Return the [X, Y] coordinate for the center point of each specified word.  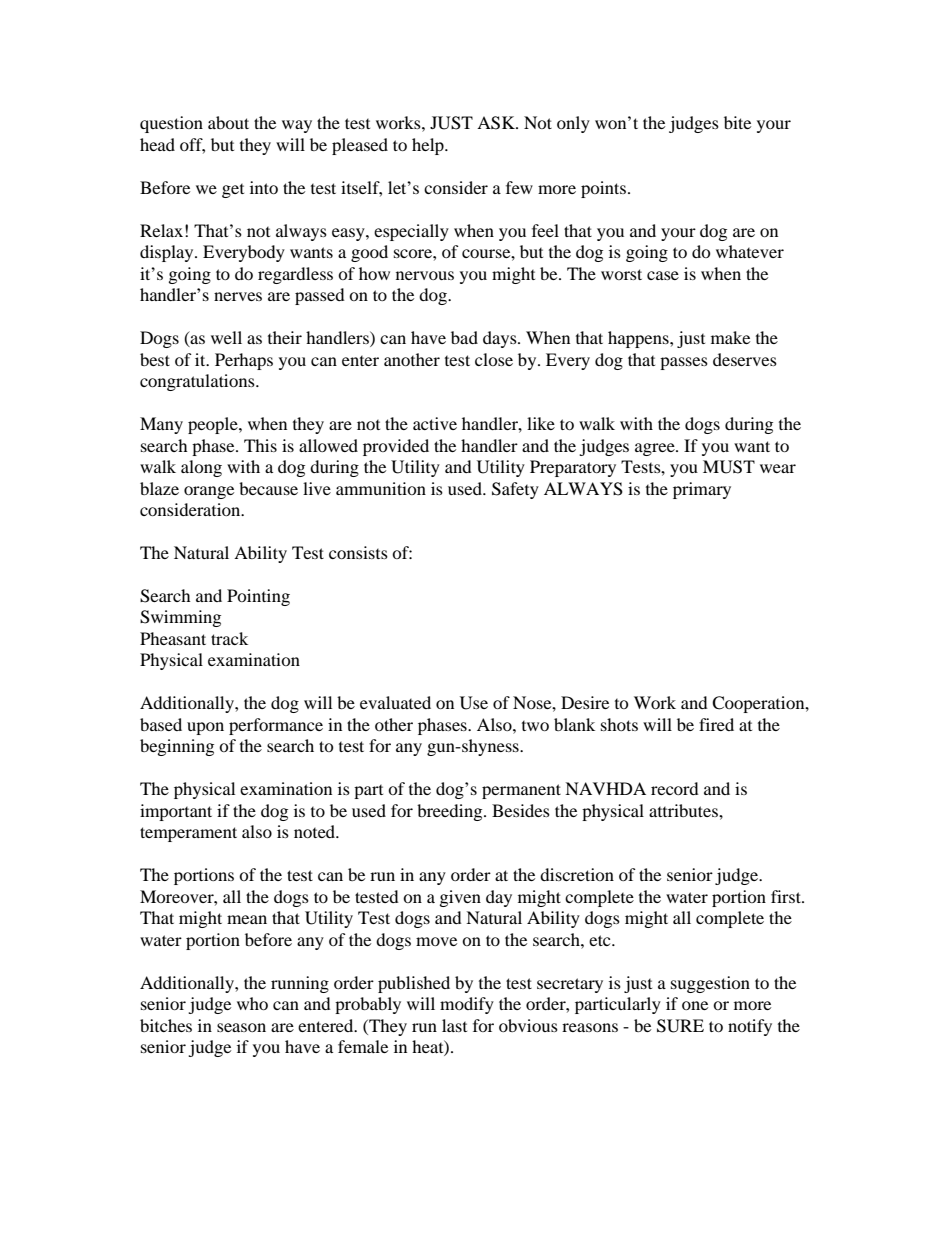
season [241, 1027]
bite [737, 122]
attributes [684, 810]
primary [702, 490]
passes [684, 363]
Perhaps [244, 361]
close [494, 359]
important [176, 812]
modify [467, 1005]
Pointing [258, 597]
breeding [451, 812]
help [429, 146]
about [228, 122]
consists [358, 552]
